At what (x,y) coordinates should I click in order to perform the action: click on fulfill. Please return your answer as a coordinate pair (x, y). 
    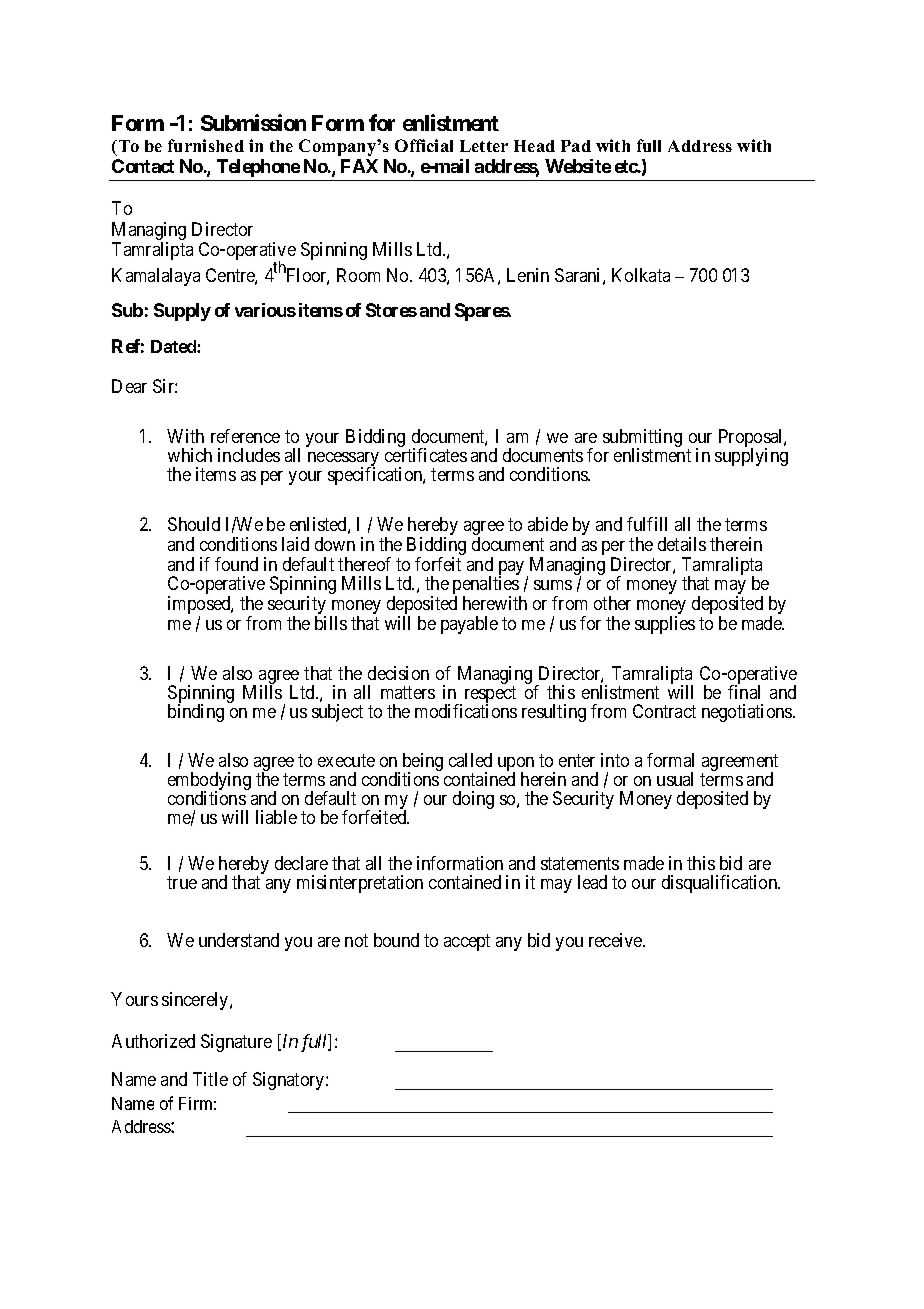
    Looking at the image, I should click on (647, 524).
